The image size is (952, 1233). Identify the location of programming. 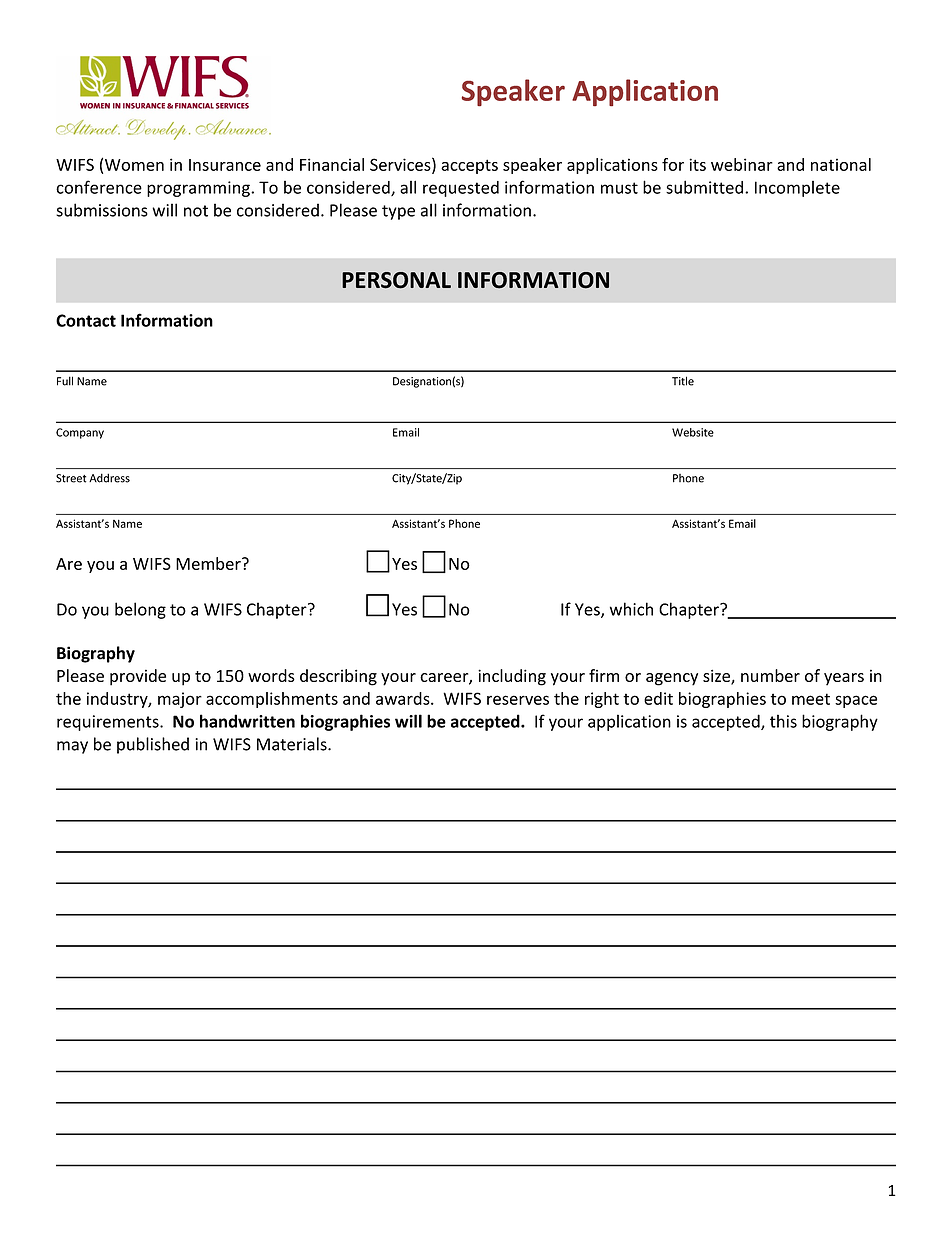
(199, 189).
